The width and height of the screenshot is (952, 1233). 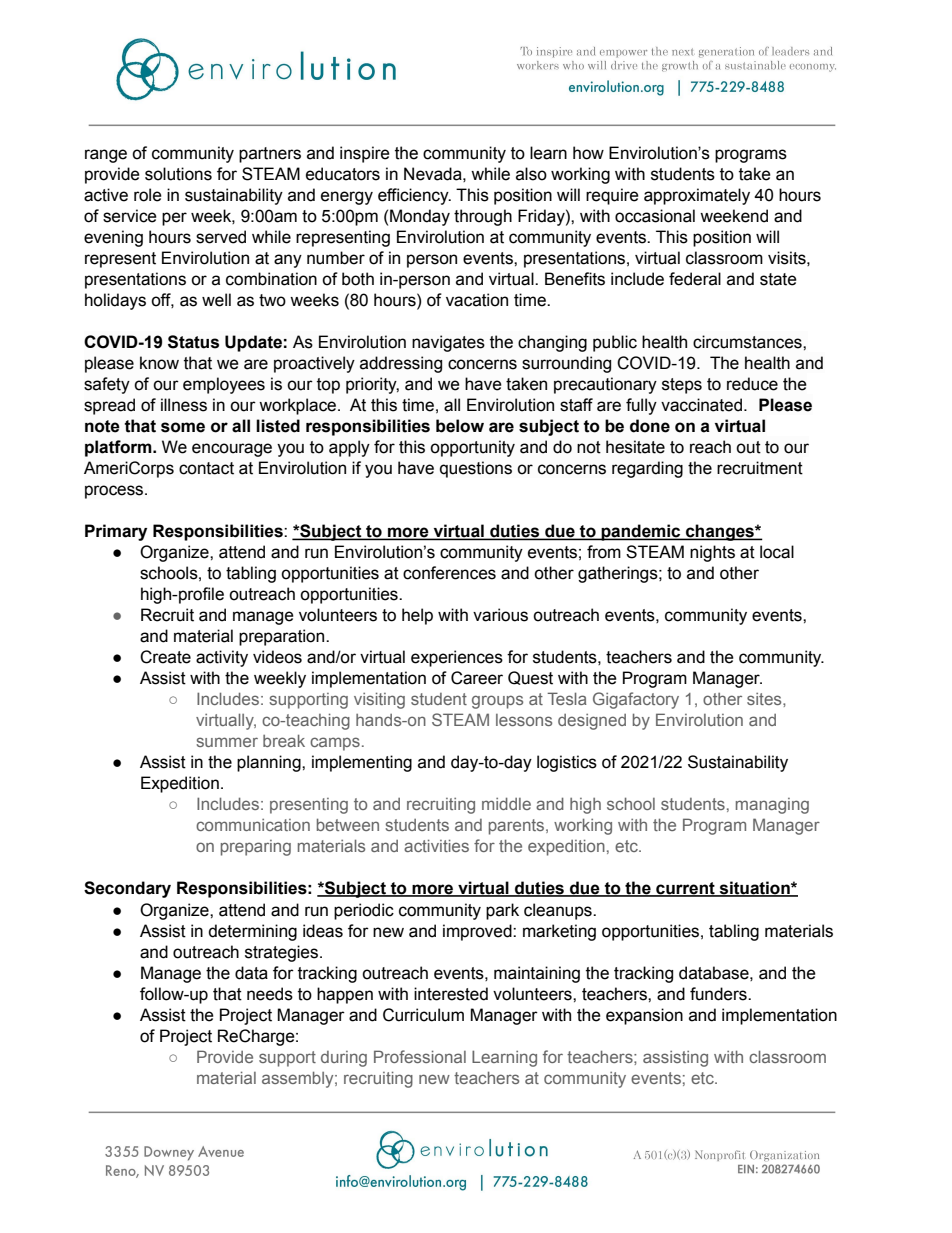 I want to click on solutions, so click(x=178, y=174).
